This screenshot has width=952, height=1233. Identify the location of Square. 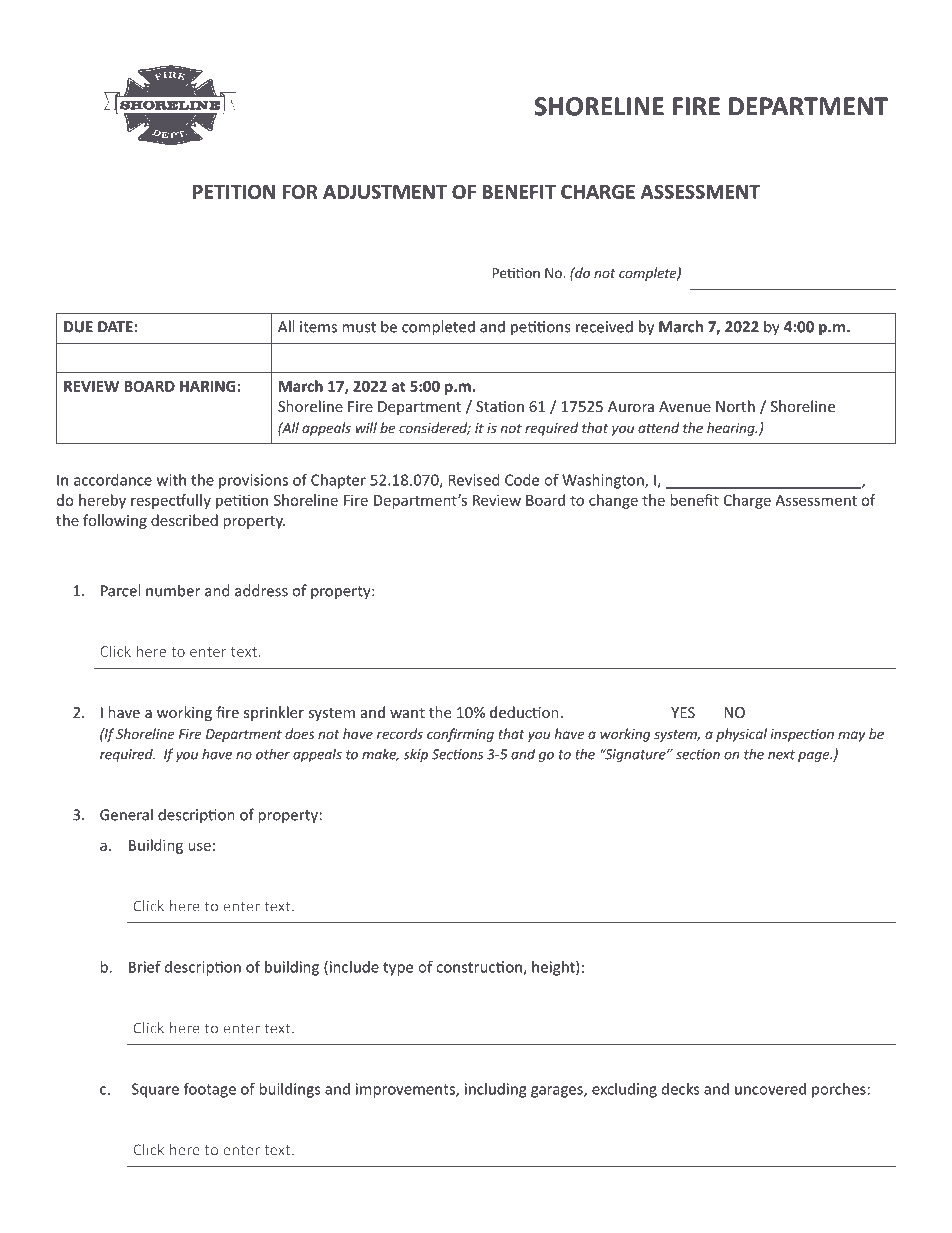
(155, 1090).
